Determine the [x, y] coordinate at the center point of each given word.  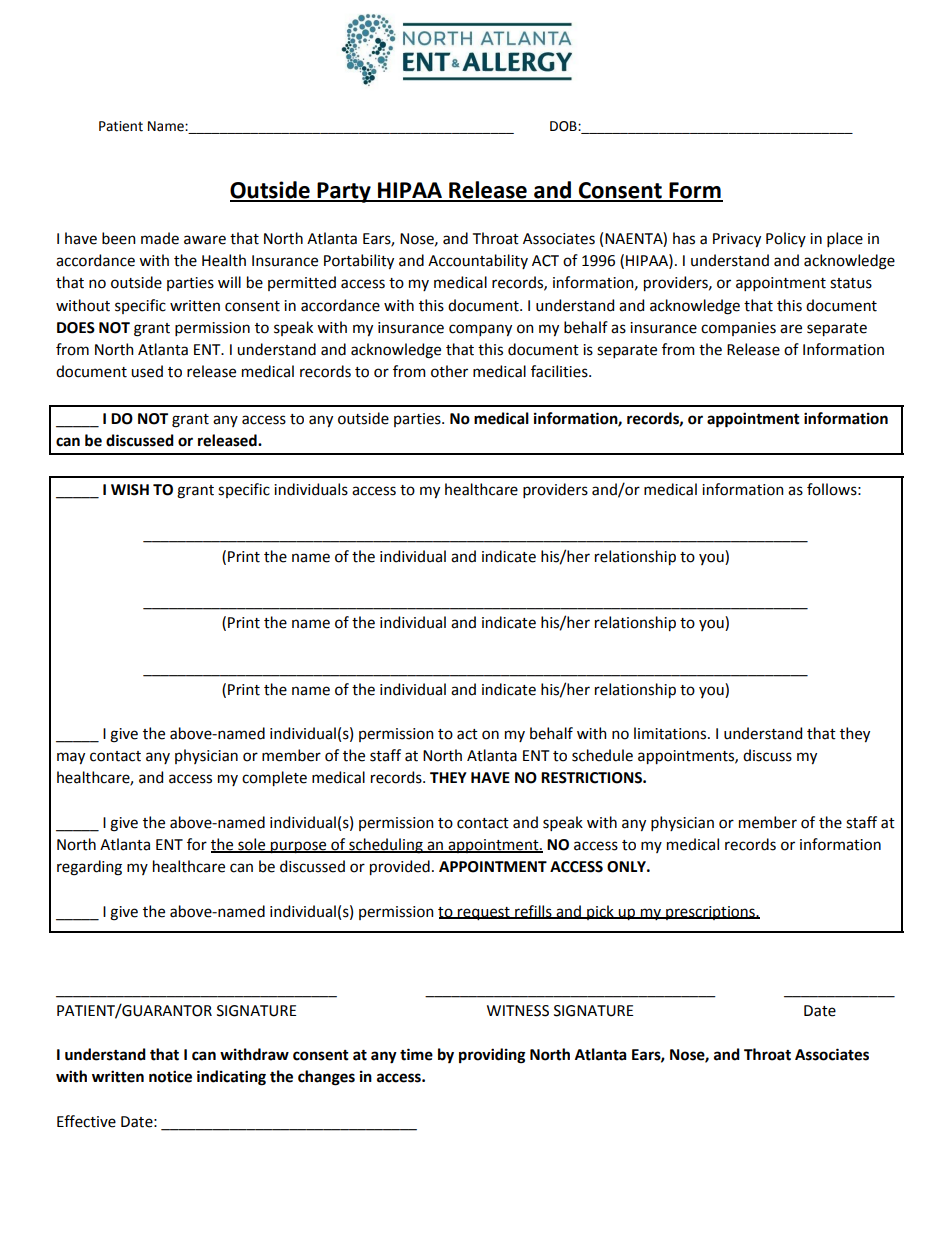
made [160, 238]
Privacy [737, 240]
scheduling [386, 846]
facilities [560, 371]
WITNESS [518, 1011]
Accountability [478, 261]
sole [252, 845]
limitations [671, 733]
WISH [130, 490]
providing [492, 1056]
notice [170, 1076]
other [449, 371]
